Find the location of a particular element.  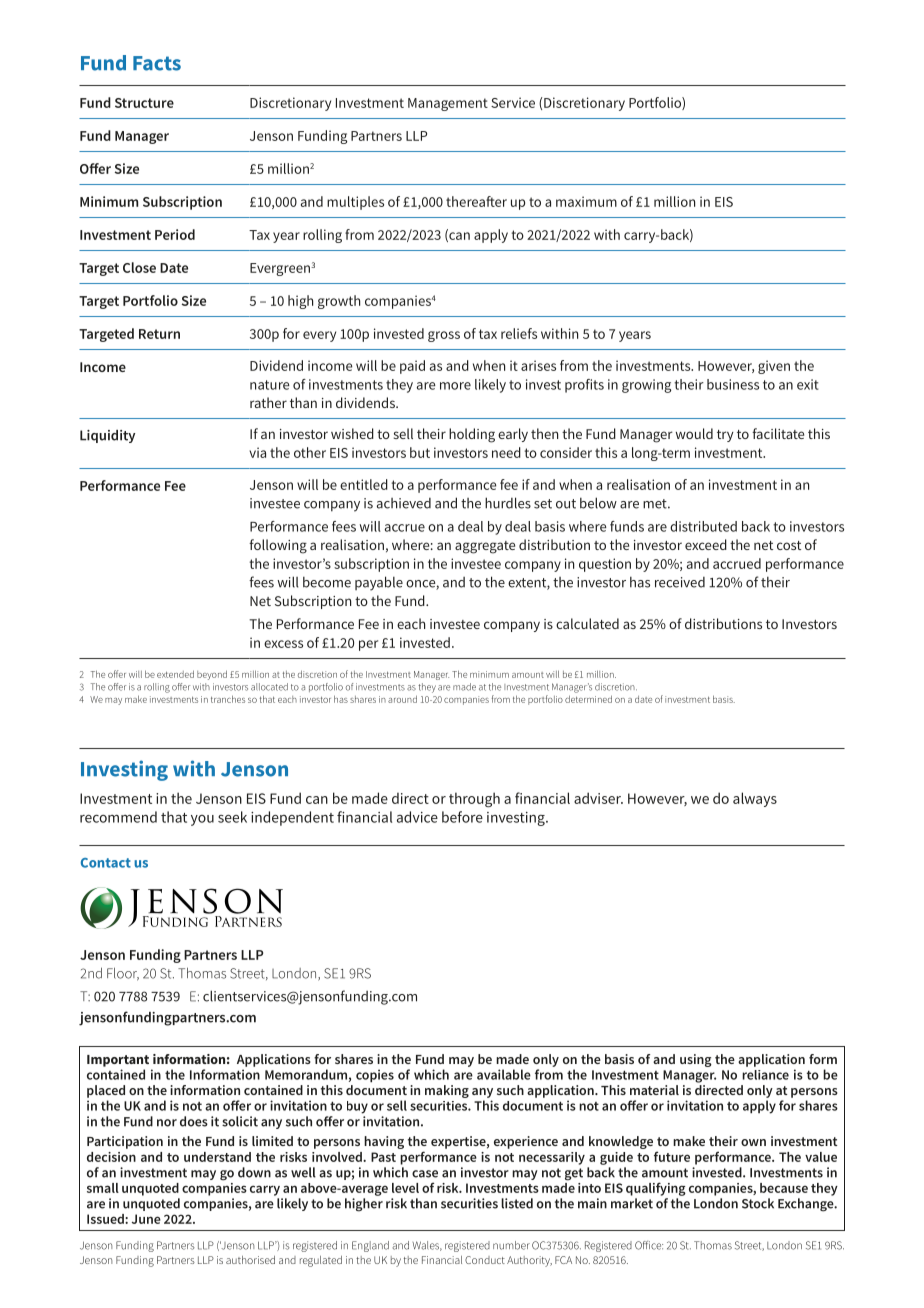

Management is located at coordinates (448, 104).
